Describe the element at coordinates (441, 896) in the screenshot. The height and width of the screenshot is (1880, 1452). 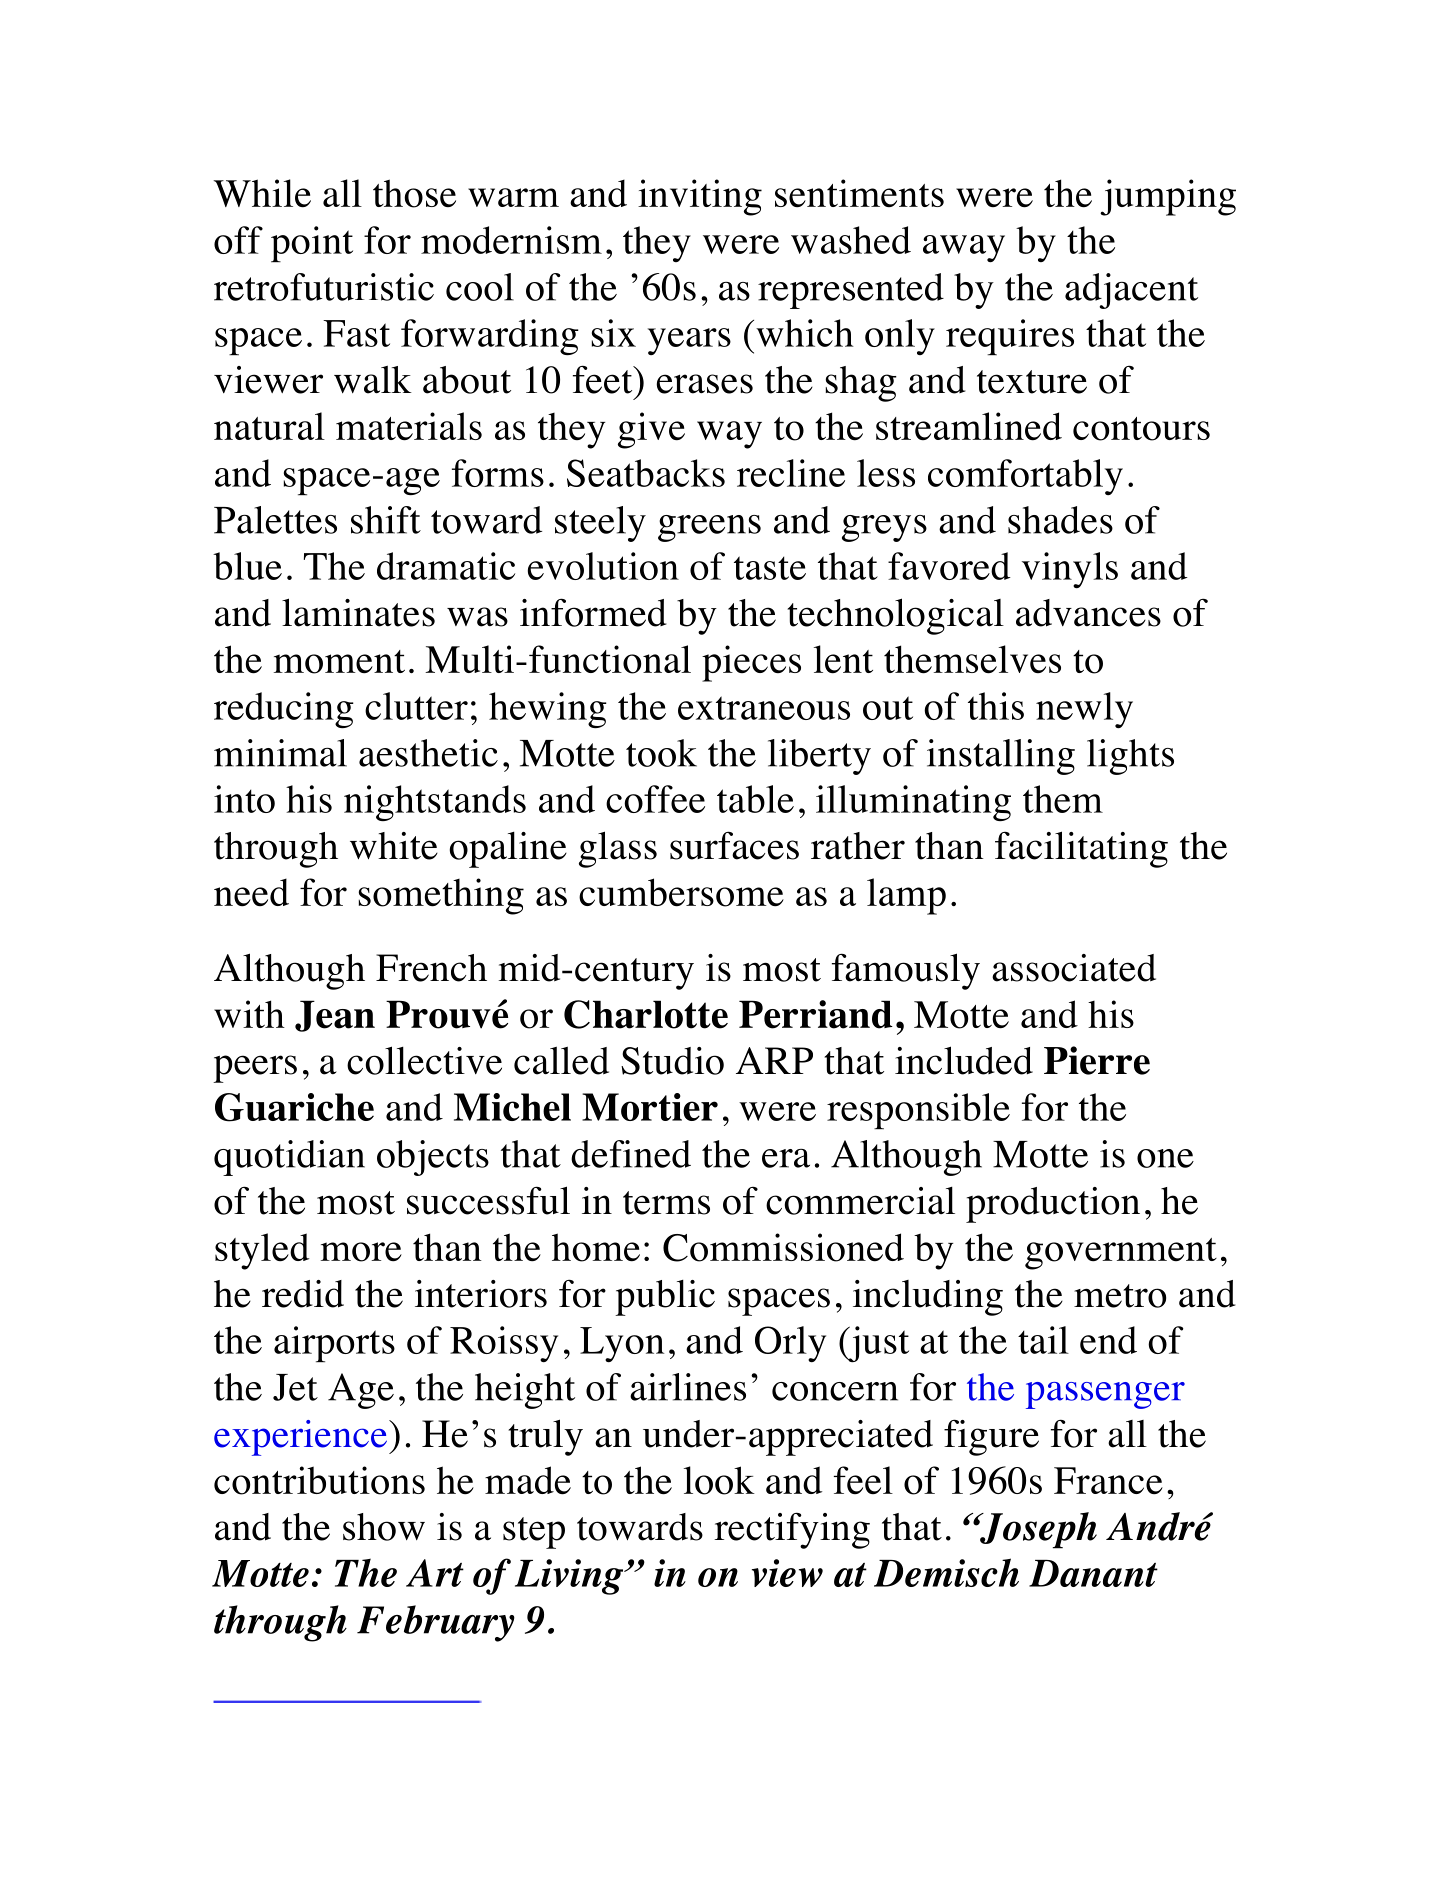
I see `something` at that location.
